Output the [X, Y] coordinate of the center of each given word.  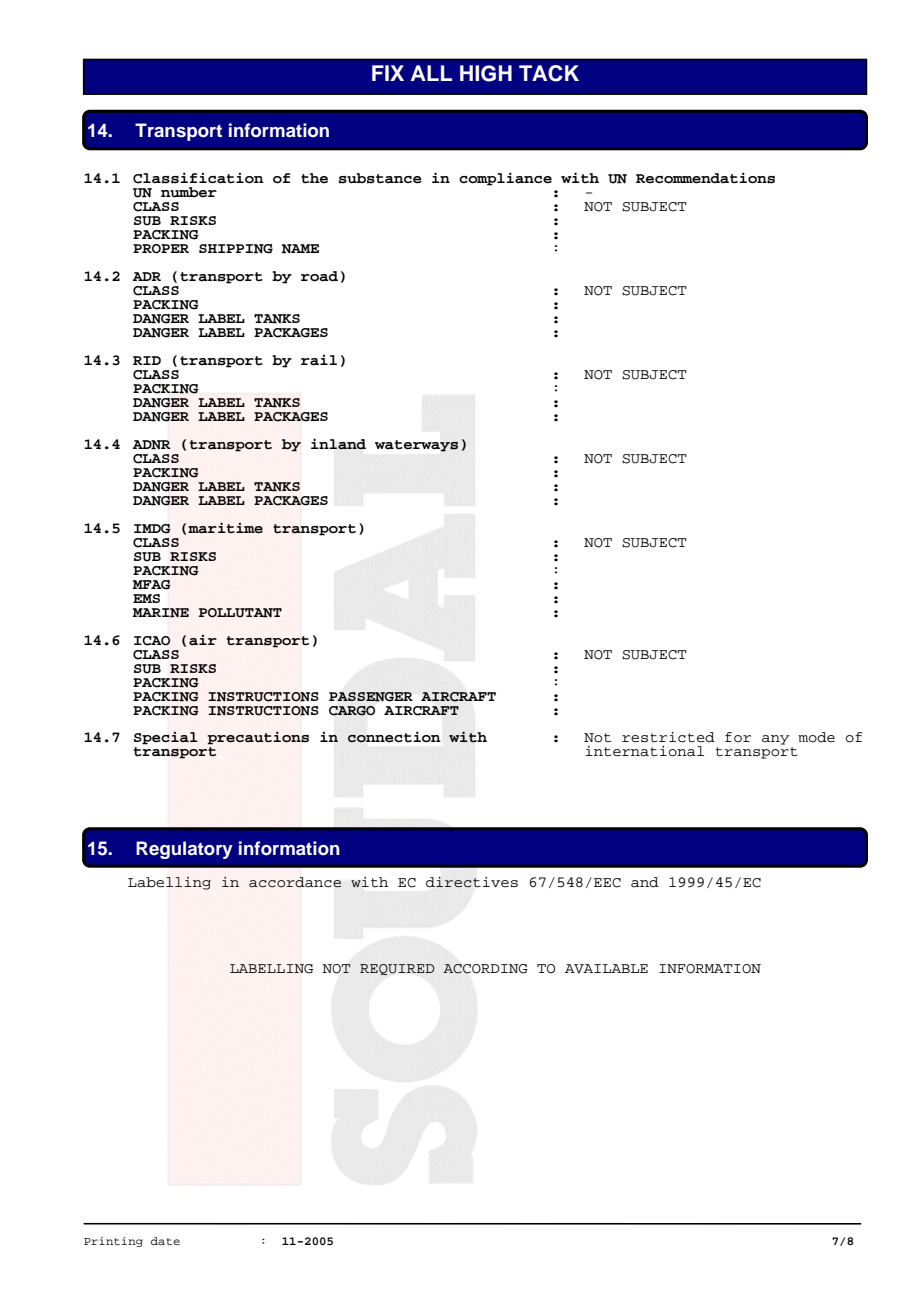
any [776, 740]
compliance [505, 179]
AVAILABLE [606, 968]
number [189, 192]
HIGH [486, 73]
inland [338, 444]
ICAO [152, 641]
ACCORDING [485, 969]
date [165, 1241]
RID [147, 360]
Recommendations [705, 178]
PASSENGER [371, 697]
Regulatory [184, 850]
